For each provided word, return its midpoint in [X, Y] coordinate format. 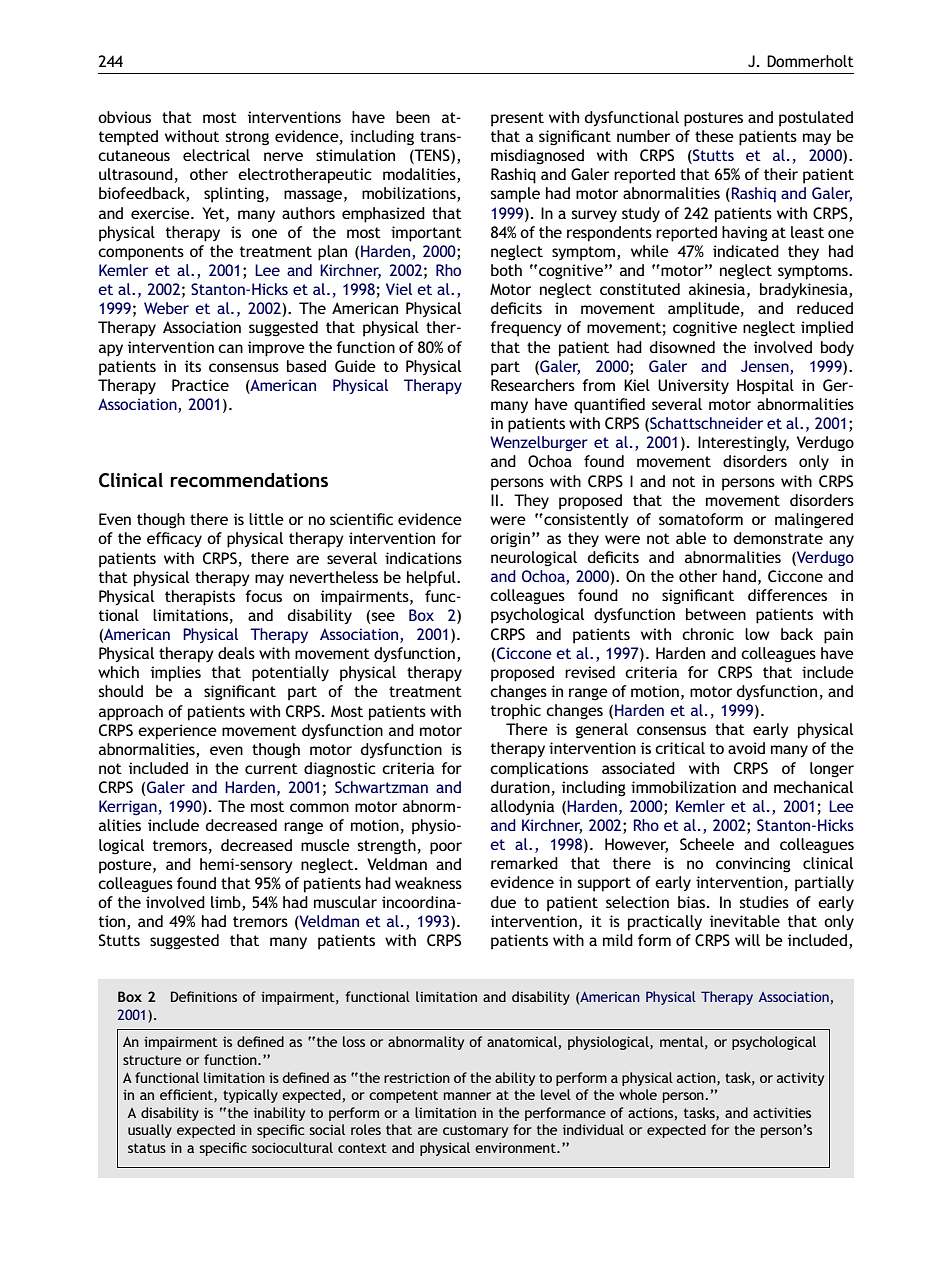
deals [236, 653]
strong [247, 138]
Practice [200, 385]
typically [250, 1096]
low [757, 634]
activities [782, 1113]
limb [227, 902]
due [503, 902]
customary [475, 1131]
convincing [753, 865]
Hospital [765, 387]
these [714, 136]
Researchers [533, 385]
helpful [432, 579]
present [517, 119]
